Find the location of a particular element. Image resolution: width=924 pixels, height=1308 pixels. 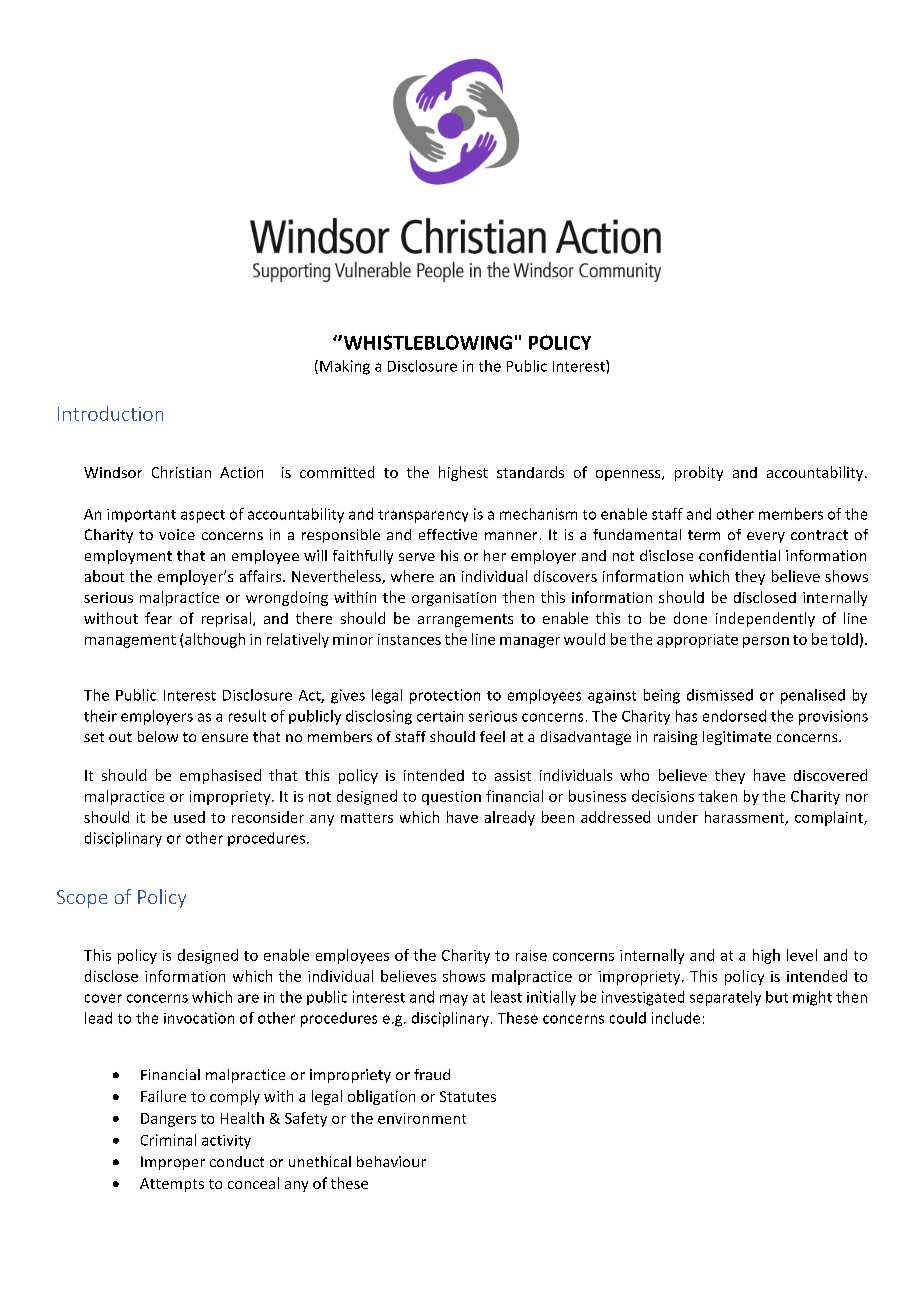

probity is located at coordinates (699, 473).
